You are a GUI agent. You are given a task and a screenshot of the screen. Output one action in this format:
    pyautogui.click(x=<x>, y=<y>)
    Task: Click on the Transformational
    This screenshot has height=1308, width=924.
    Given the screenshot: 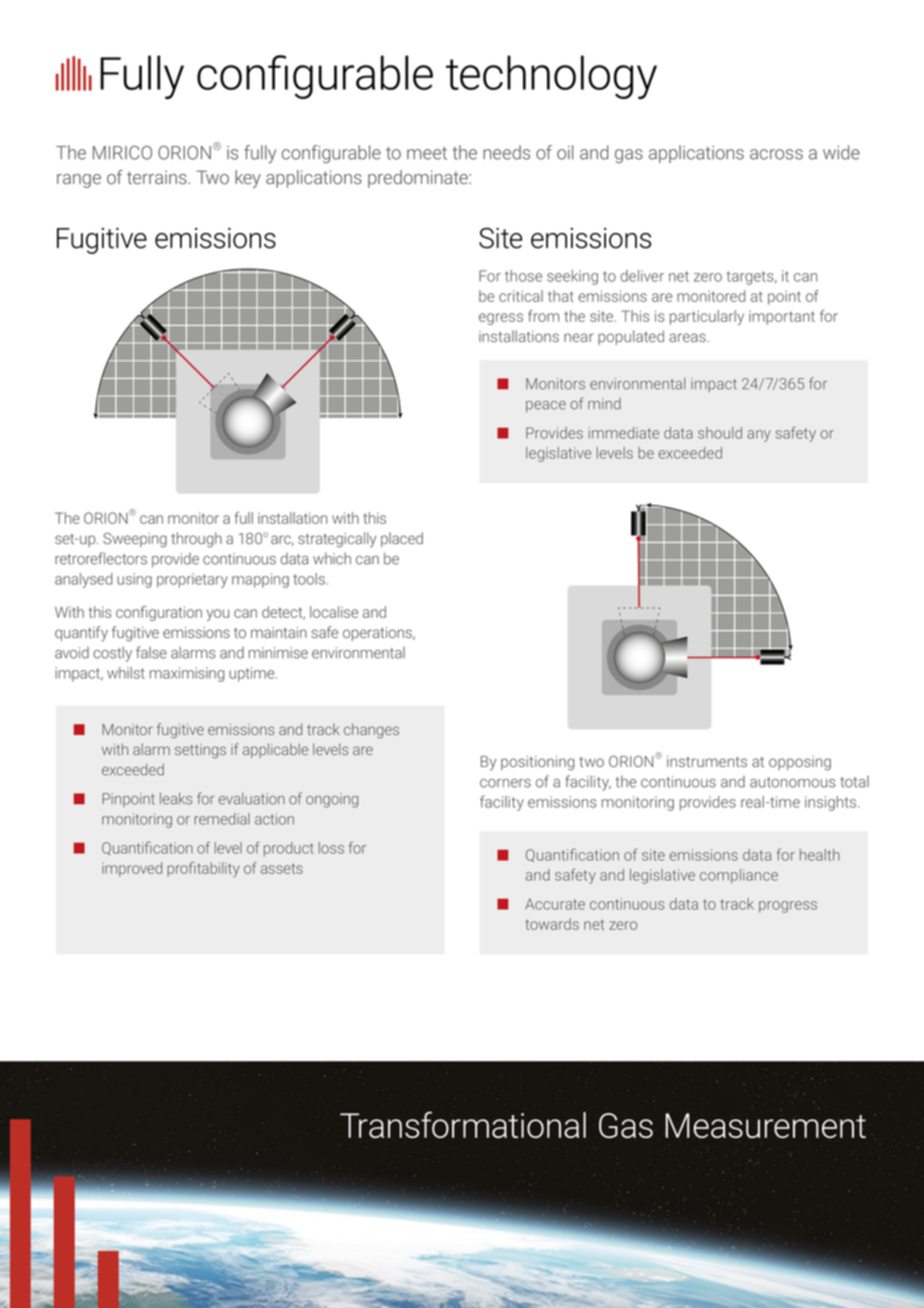 What is the action you would take?
    pyautogui.click(x=463, y=1124)
